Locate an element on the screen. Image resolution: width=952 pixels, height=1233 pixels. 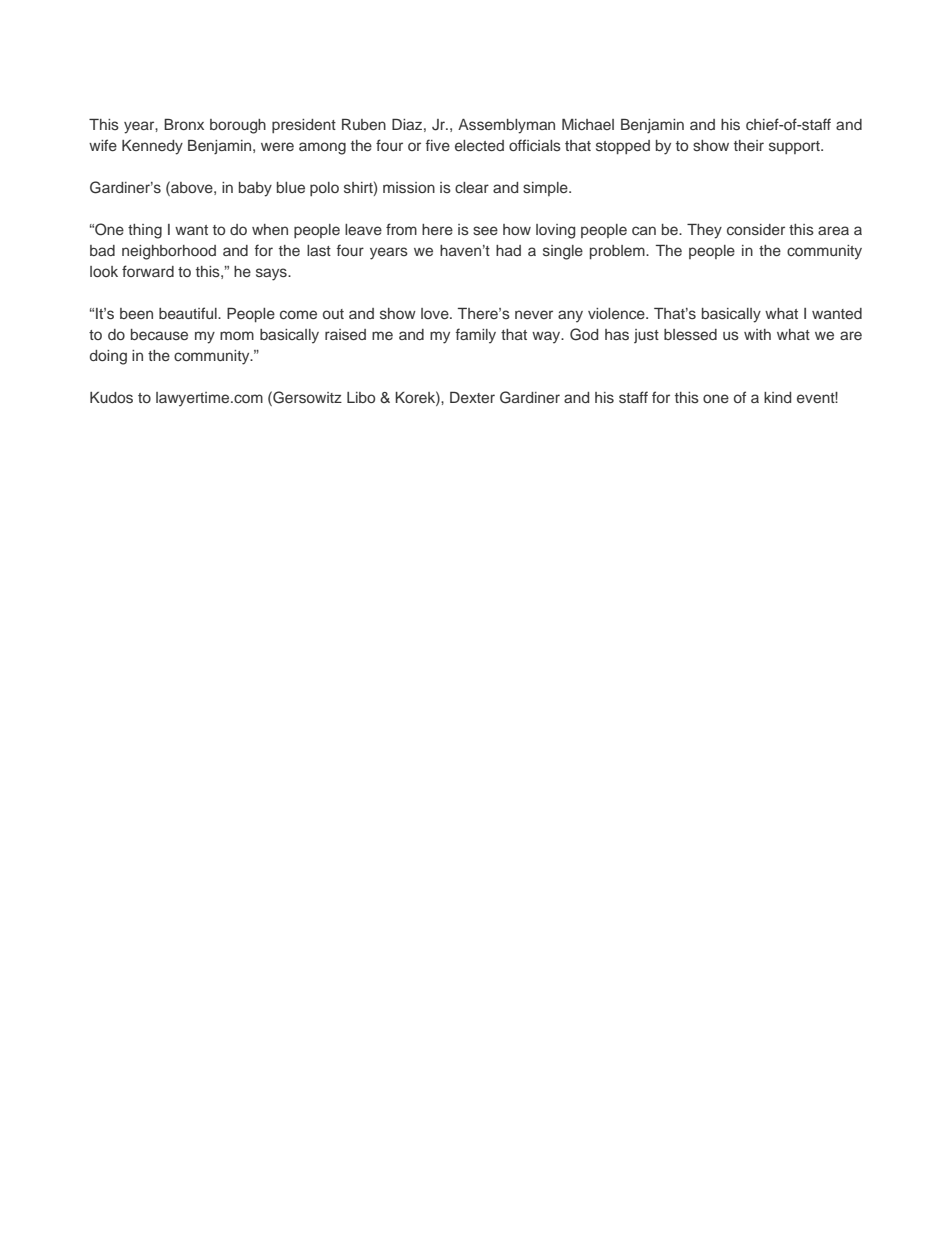
Dexter is located at coordinates (472, 397).
